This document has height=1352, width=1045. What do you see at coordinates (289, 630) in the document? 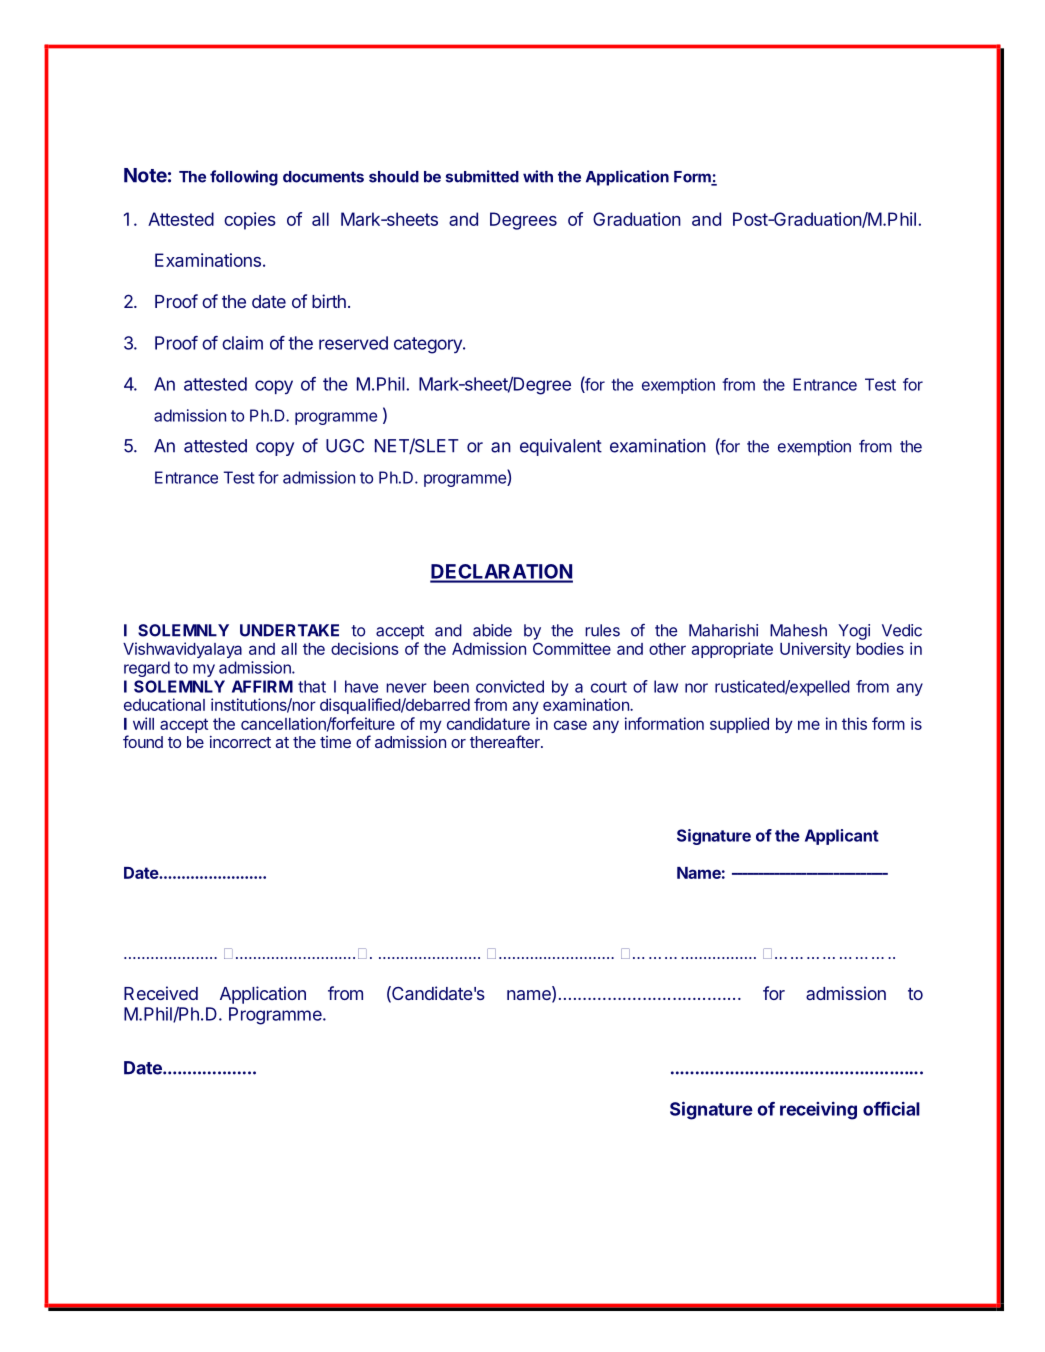
I see `UNDERTAKE` at bounding box center [289, 630].
